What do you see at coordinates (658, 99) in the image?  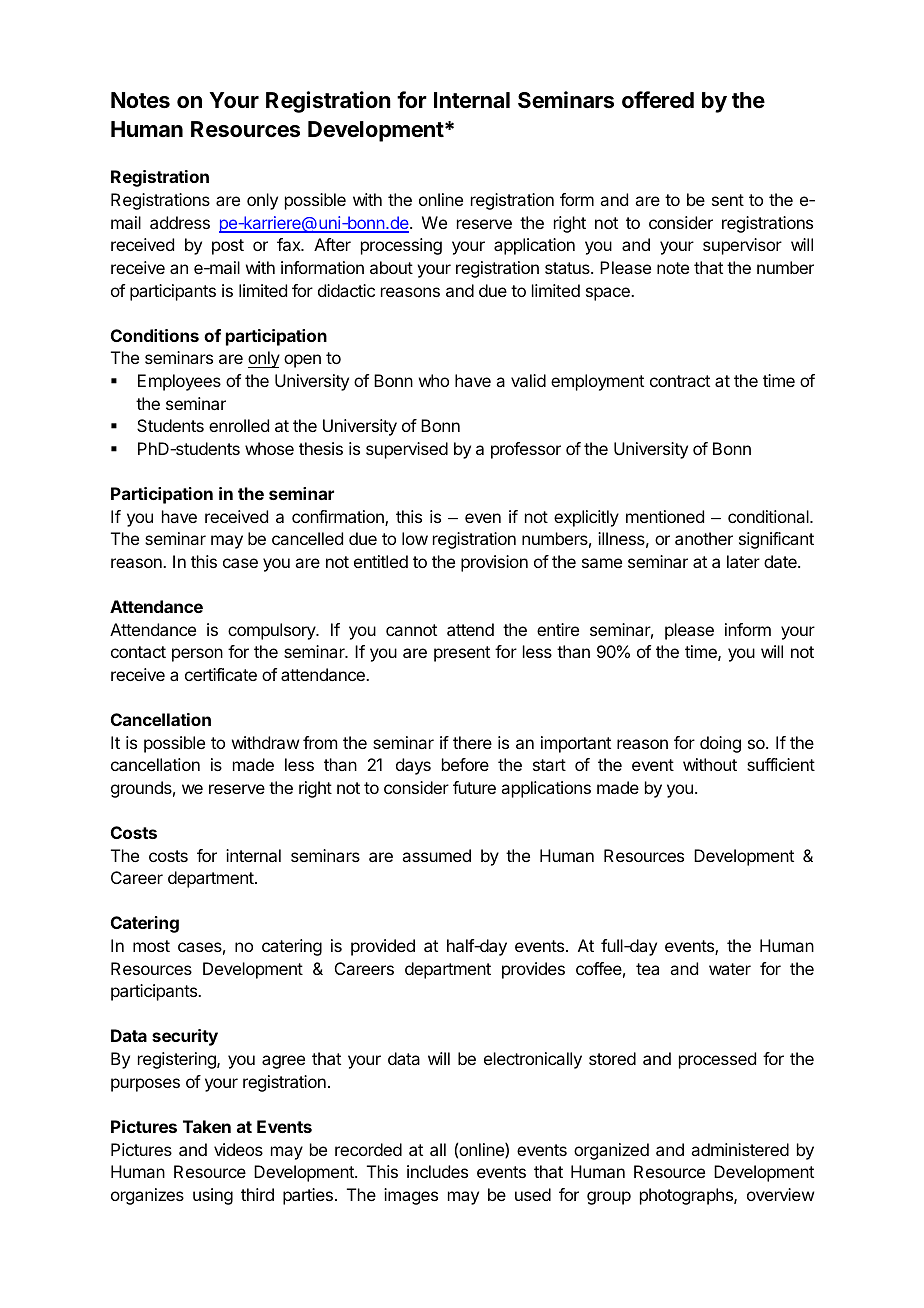 I see `offered` at bounding box center [658, 99].
